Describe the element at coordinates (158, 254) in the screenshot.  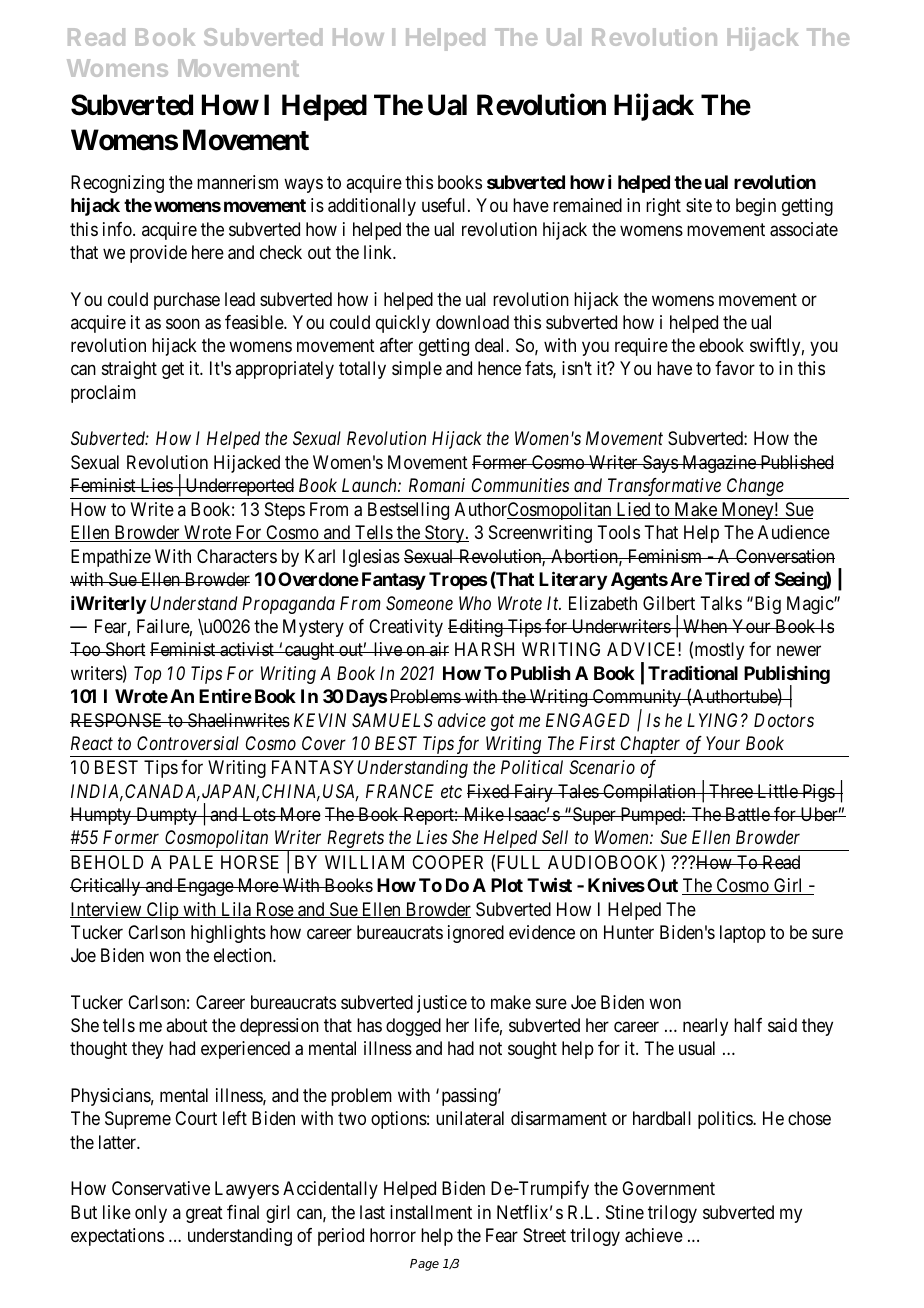
I see `provide` at that location.
